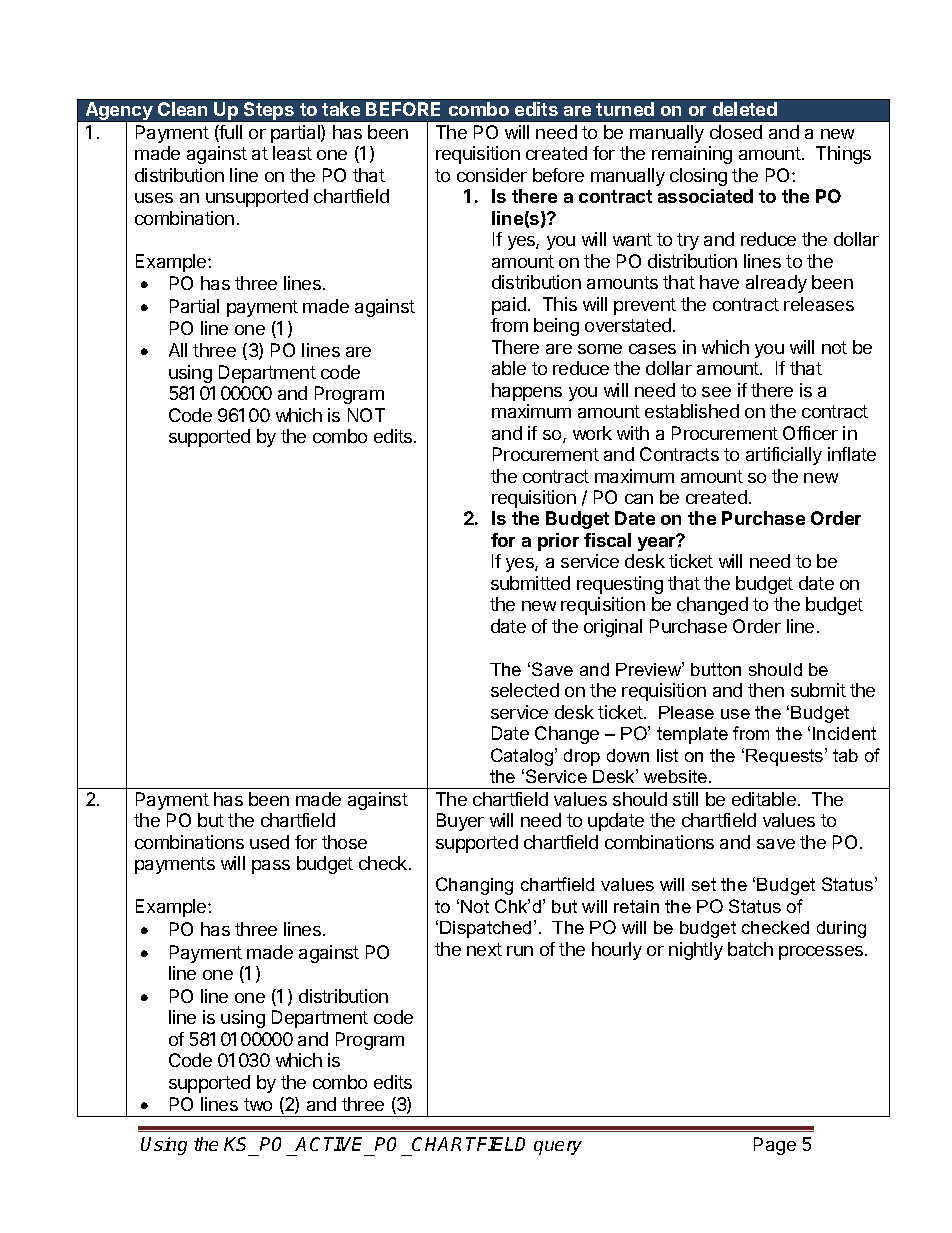 Image resolution: width=952 pixels, height=1233 pixels. Describe the element at coordinates (292, 153) in the screenshot. I see `least` at that location.
